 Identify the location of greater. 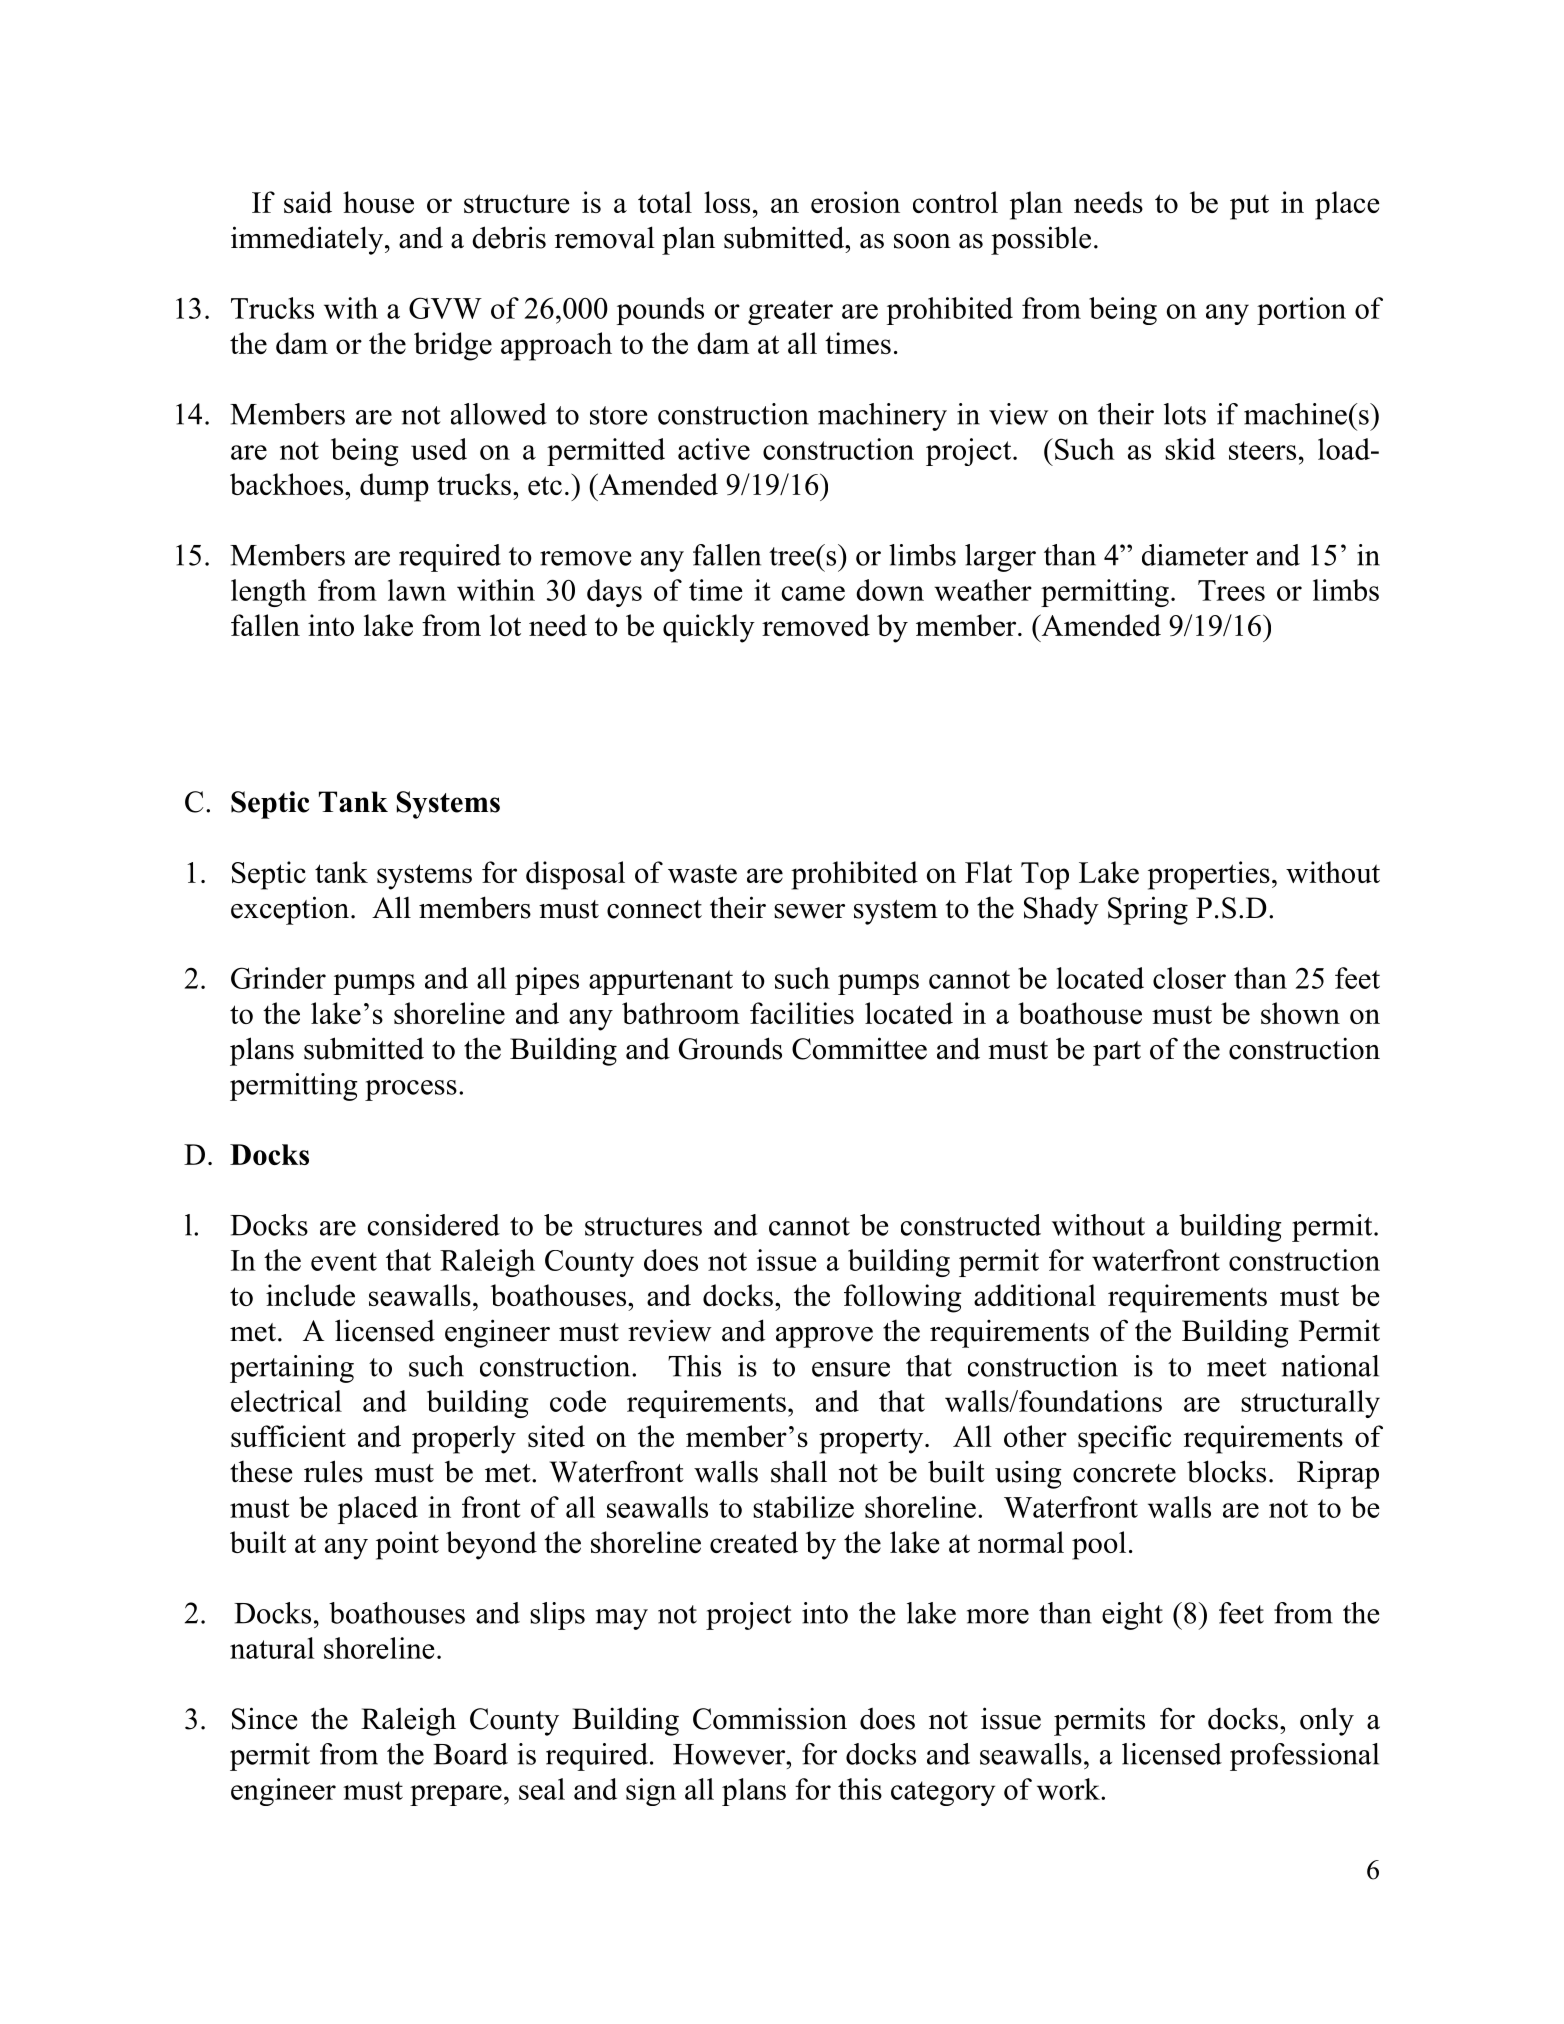
(790, 312).
